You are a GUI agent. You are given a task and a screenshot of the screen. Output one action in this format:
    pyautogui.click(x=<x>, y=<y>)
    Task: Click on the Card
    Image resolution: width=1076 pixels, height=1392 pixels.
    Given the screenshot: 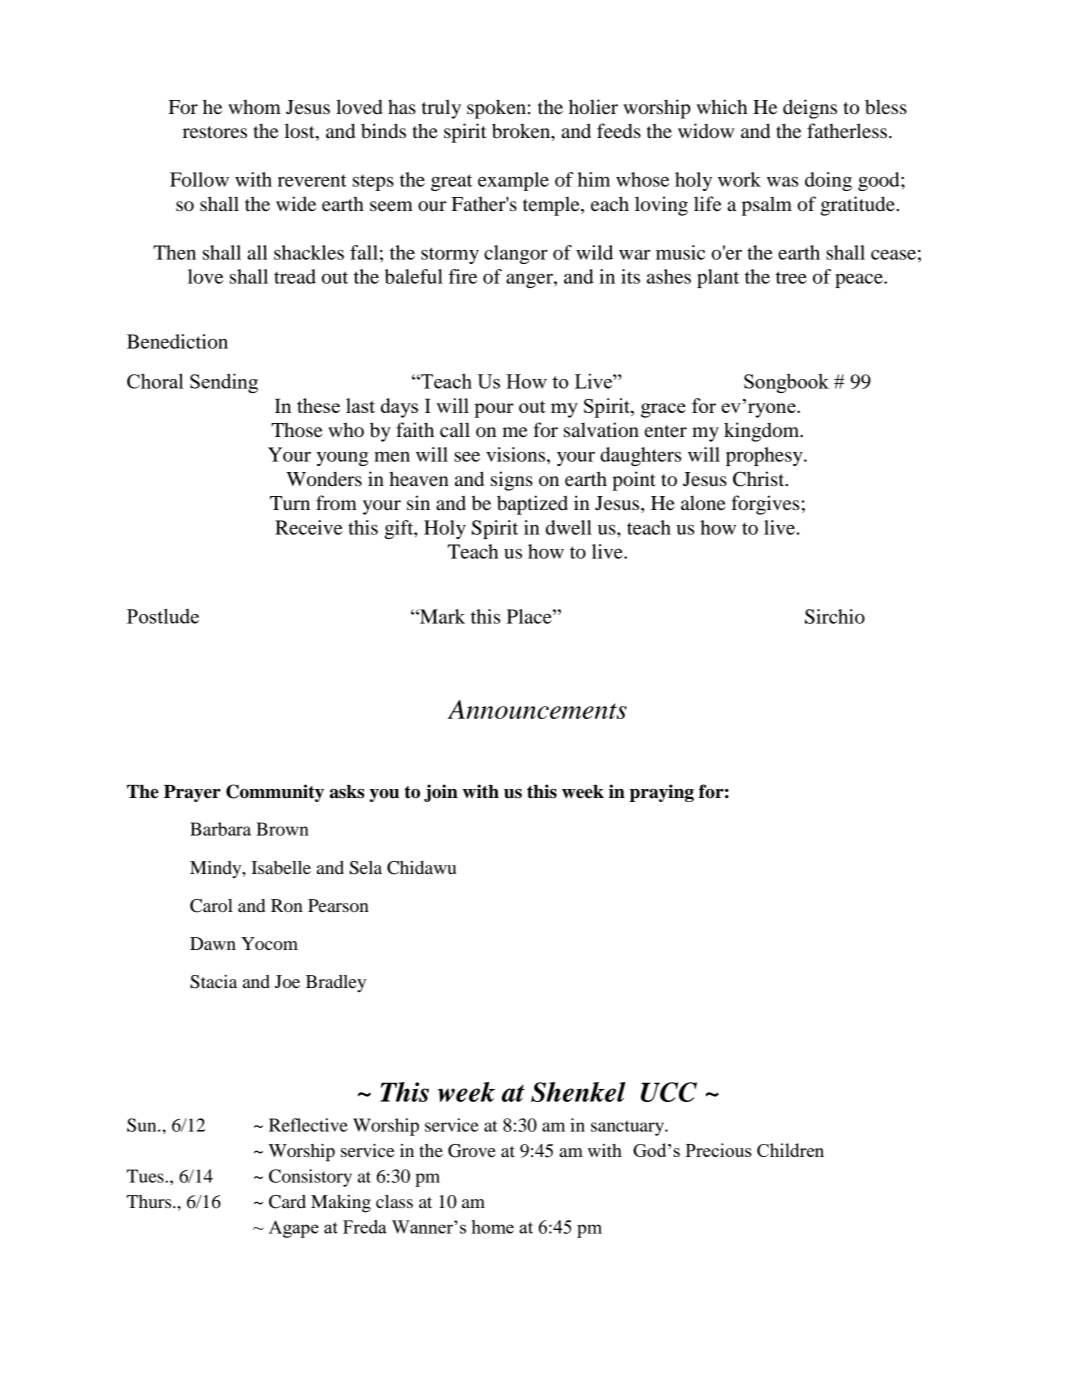 What is the action you would take?
    pyautogui.click(x=287, y=1202)
